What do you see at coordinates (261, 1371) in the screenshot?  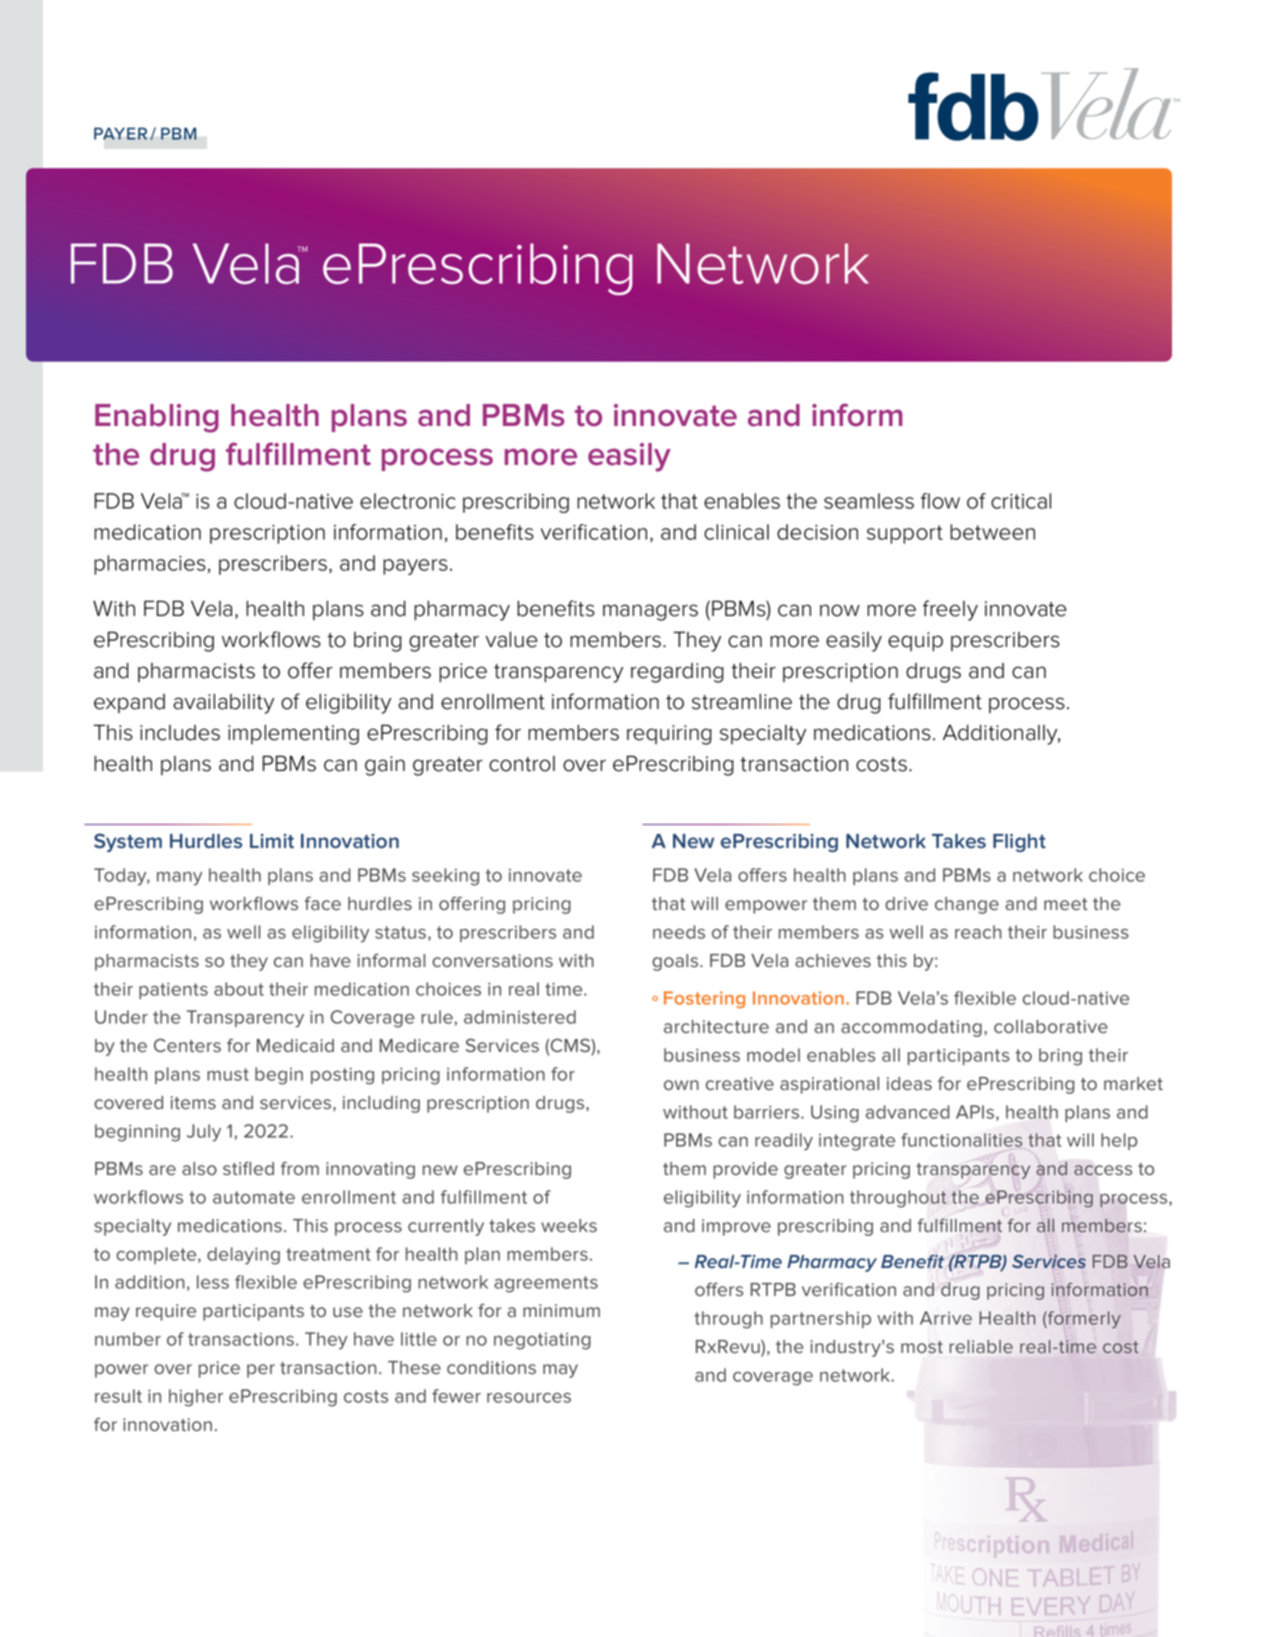 I see `per` at bounding box center [261, 1371].
